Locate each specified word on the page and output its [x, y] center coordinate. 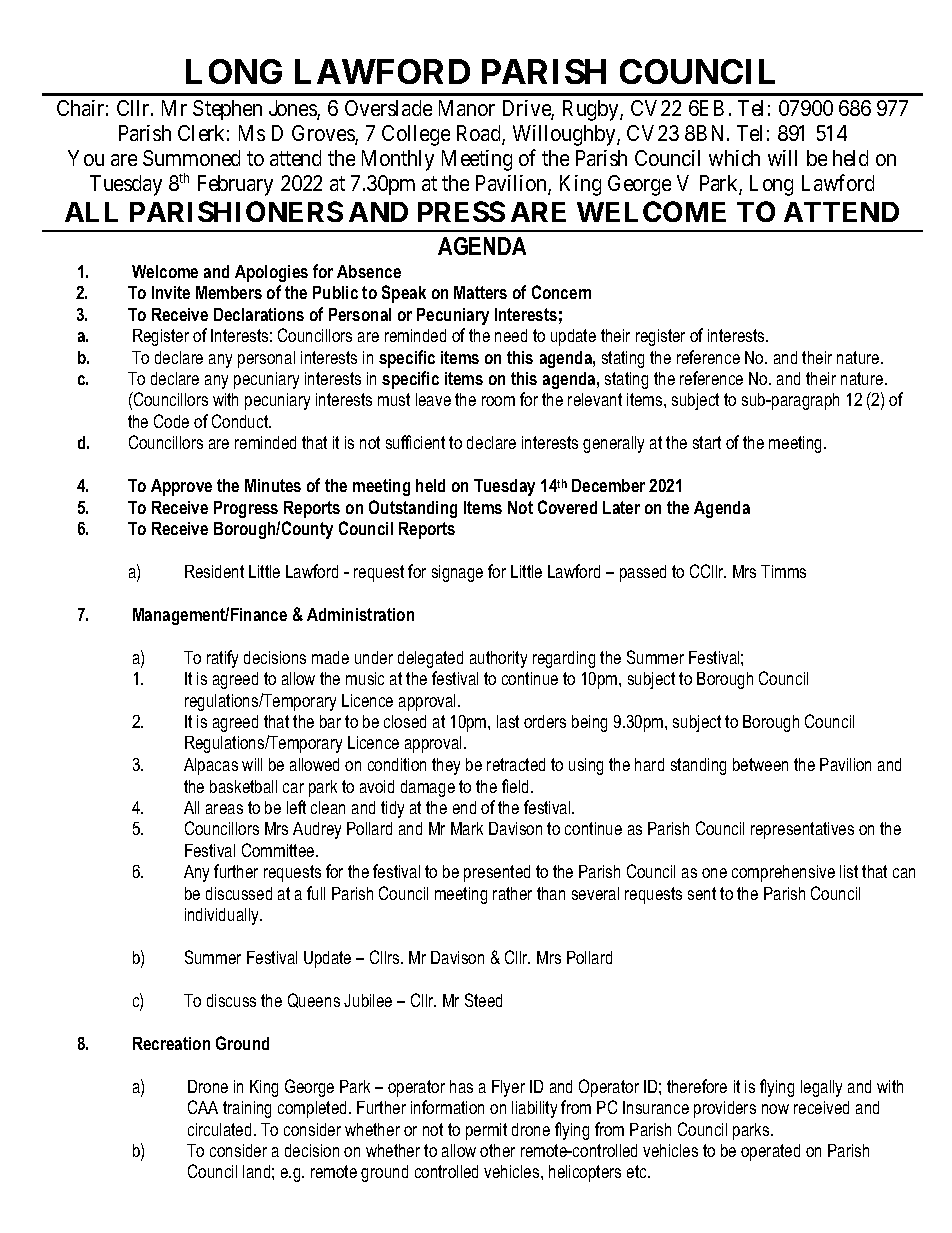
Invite [171, 292]
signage [457, 573]
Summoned [191, 158]
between [760, 764]
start [707, 442]
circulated [219, 1129]
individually [223, 916]
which [734, 158]
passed [643, 573]
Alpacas [211, 766]
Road [480, 134]
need [511, 335]
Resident [214, 571]
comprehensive [783, 873]
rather [512, 893]
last [508, 721]
